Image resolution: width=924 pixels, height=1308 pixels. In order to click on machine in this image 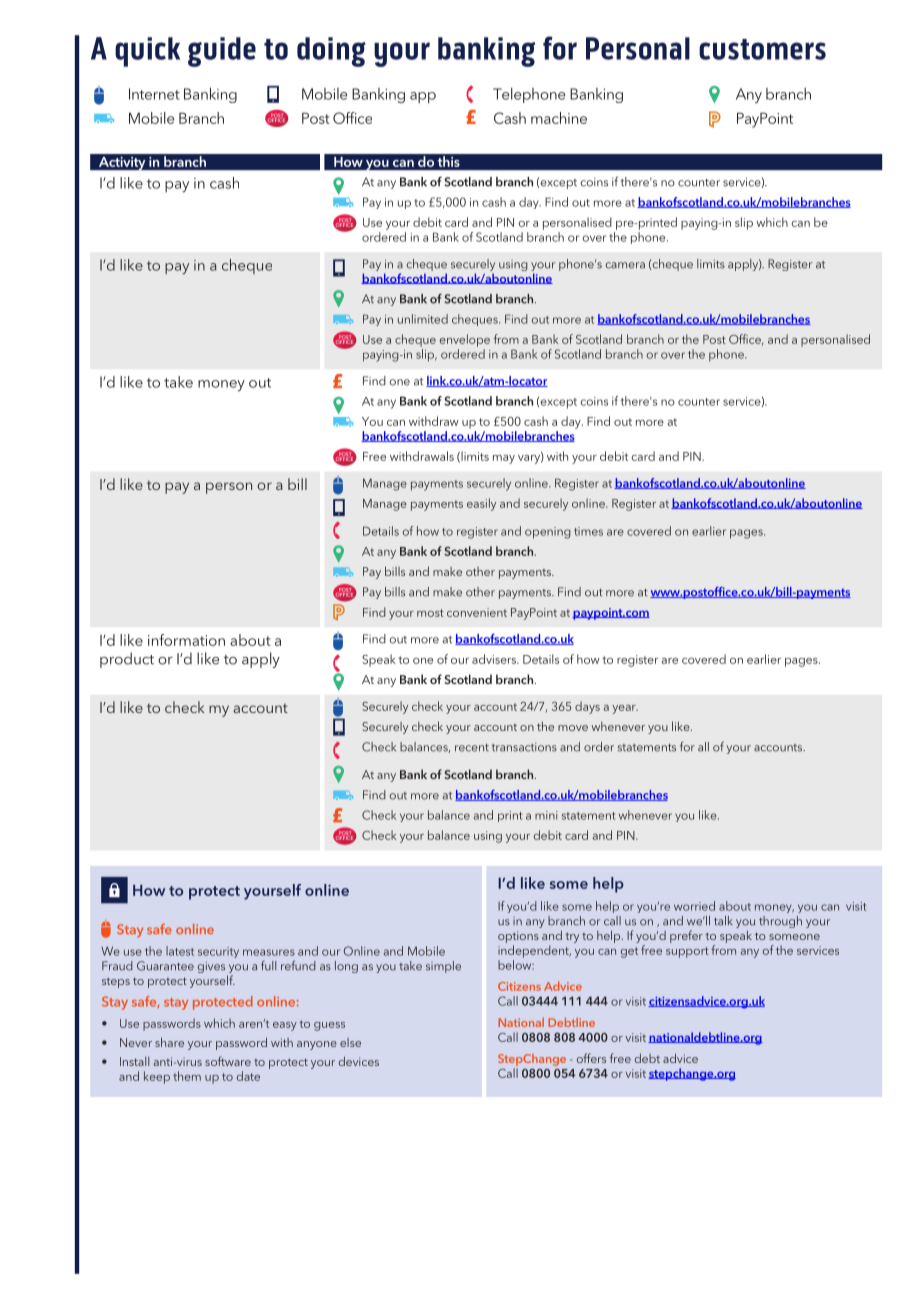, I will do `click(559, 118)`.
